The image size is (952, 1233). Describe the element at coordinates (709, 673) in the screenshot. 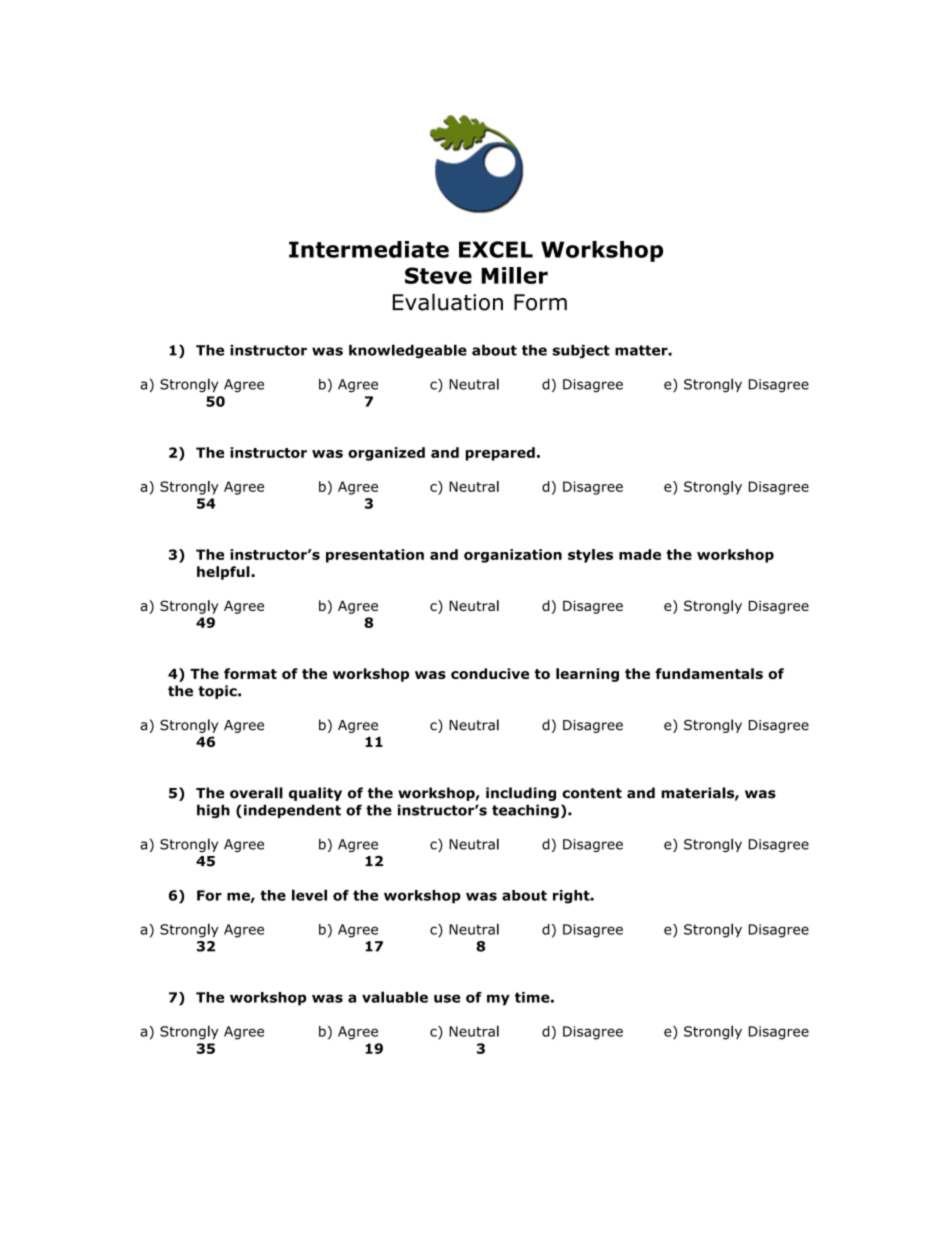

I see `fundamentals` at that location.
